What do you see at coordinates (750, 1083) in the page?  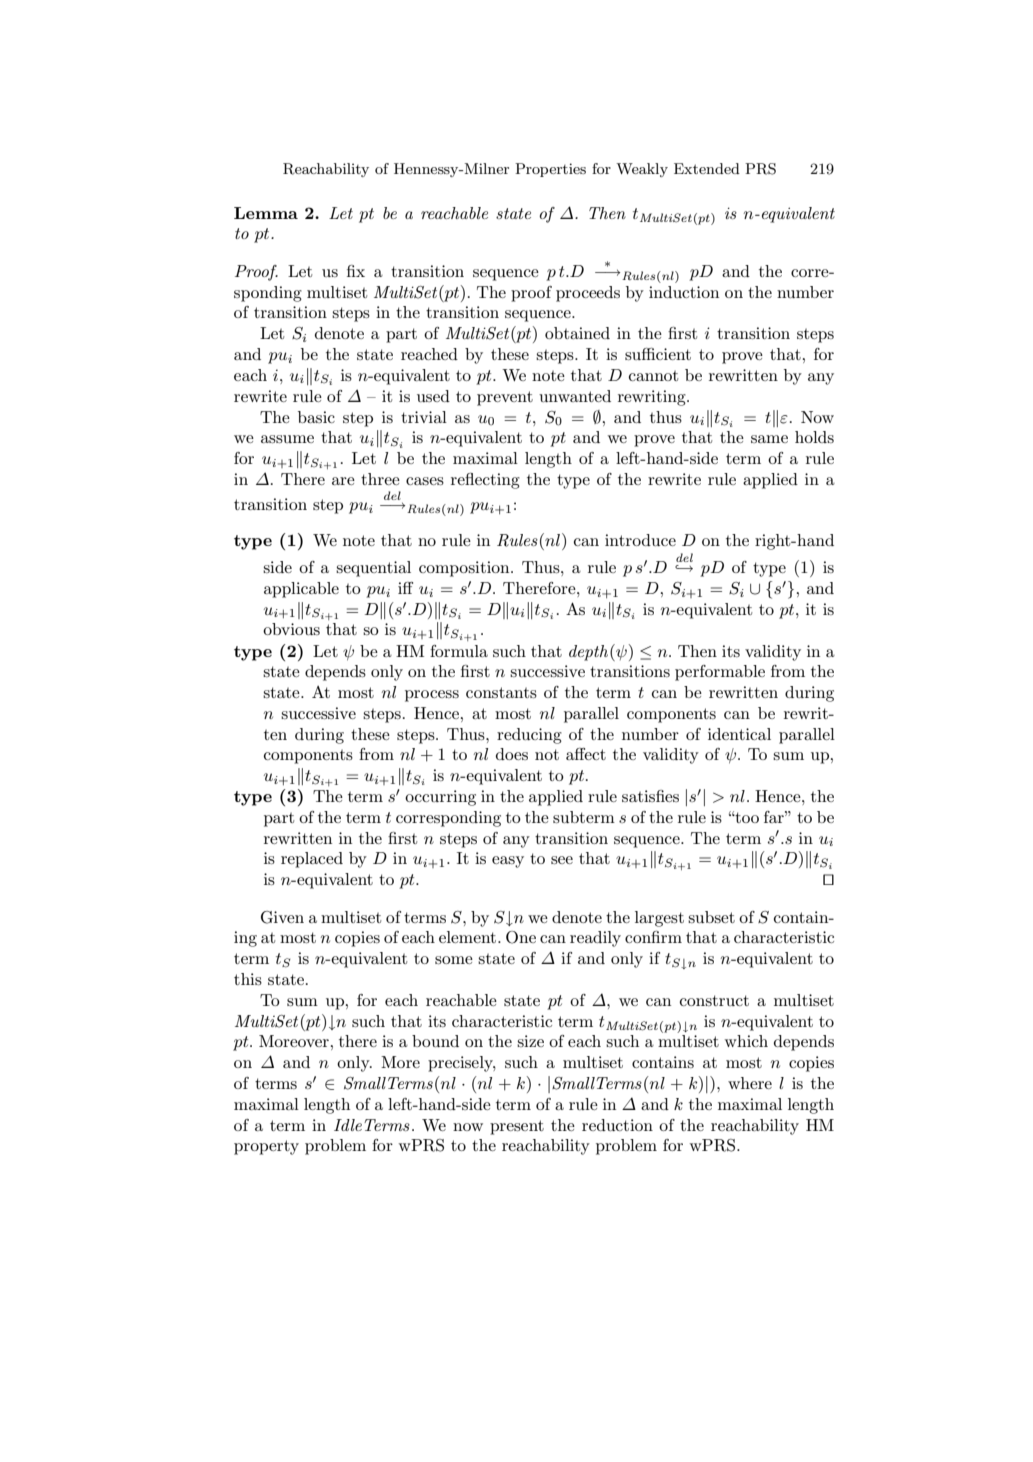 I see `where` at bounding box center [750, 1083].
